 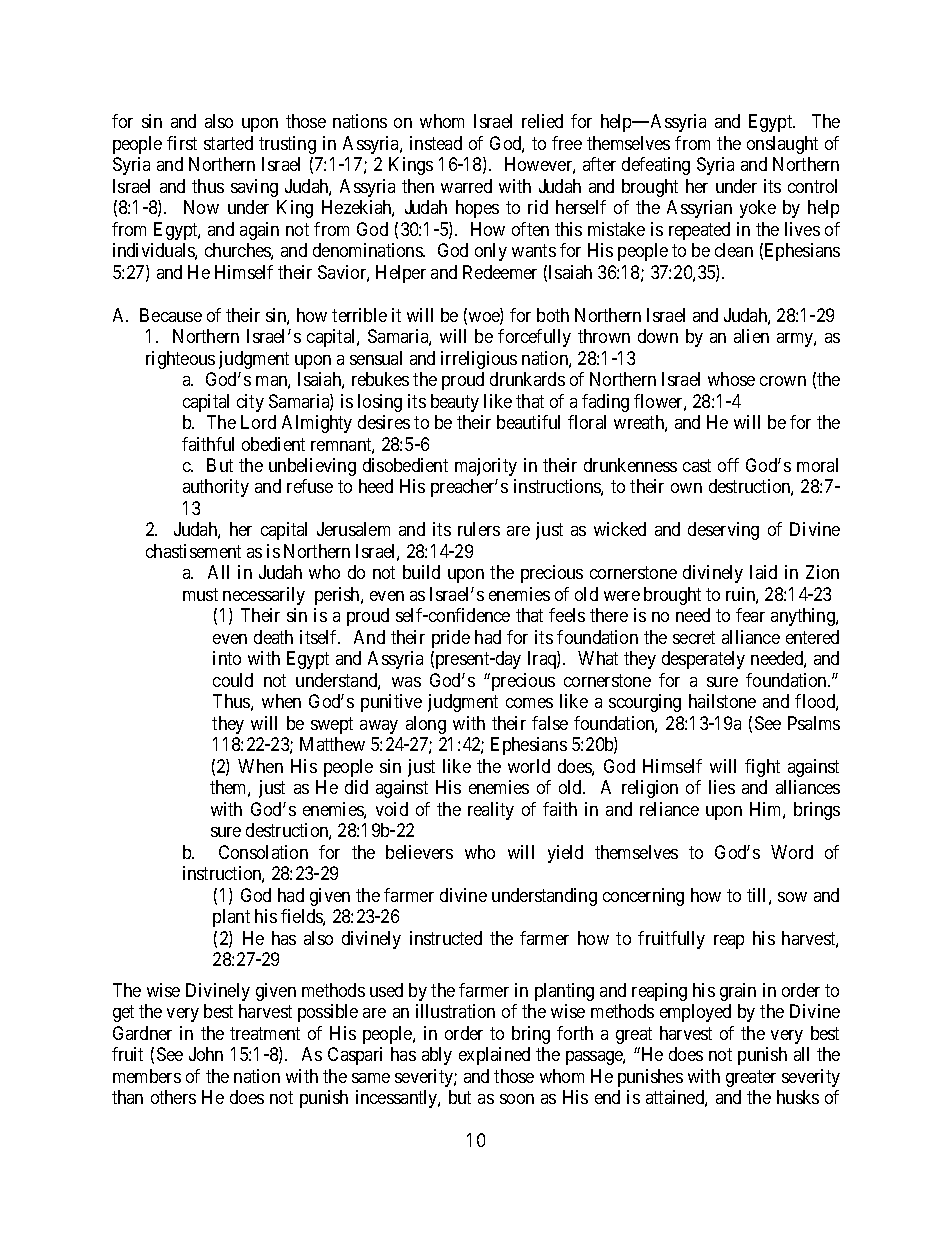 What do you see at coordinates (206, 1054) in the screenshot?
I see `John` at bounding box center [206, 1054].
